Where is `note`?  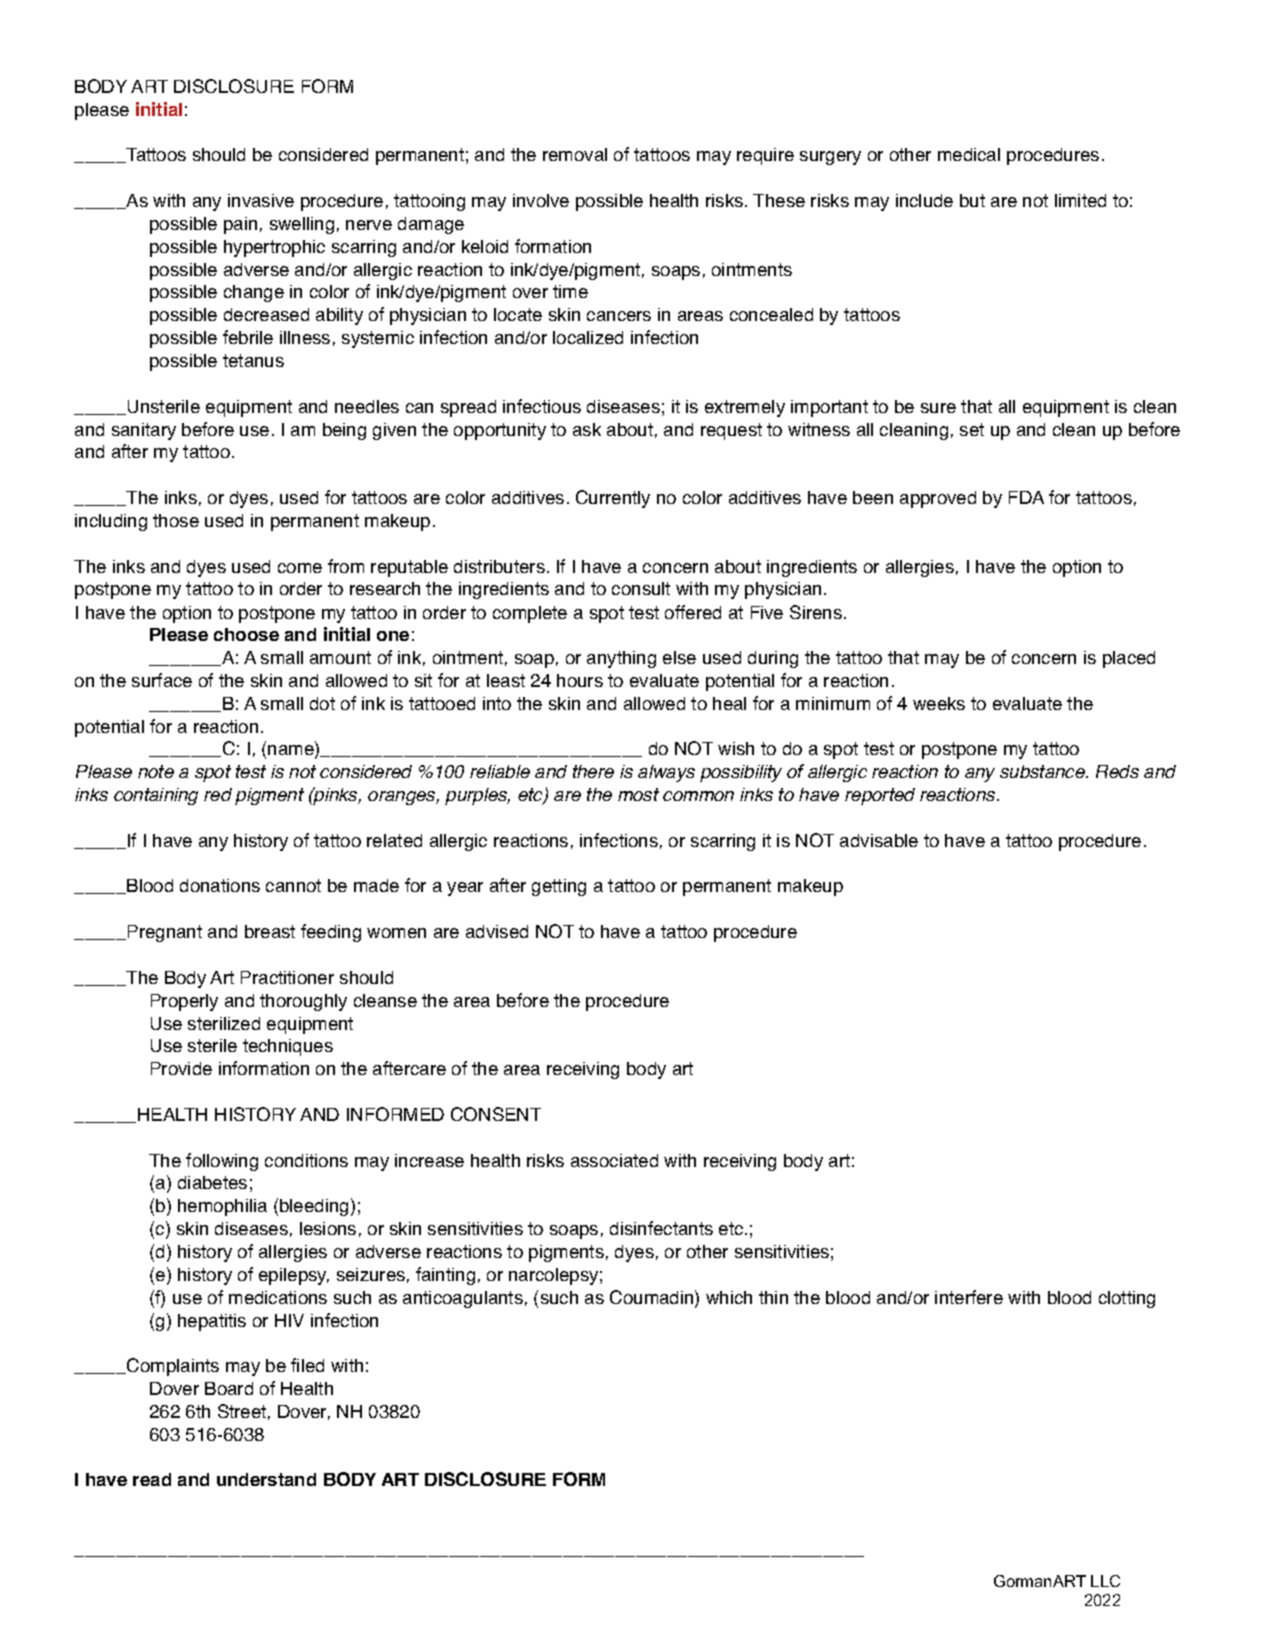
note is located at coordinates (156, 771).
